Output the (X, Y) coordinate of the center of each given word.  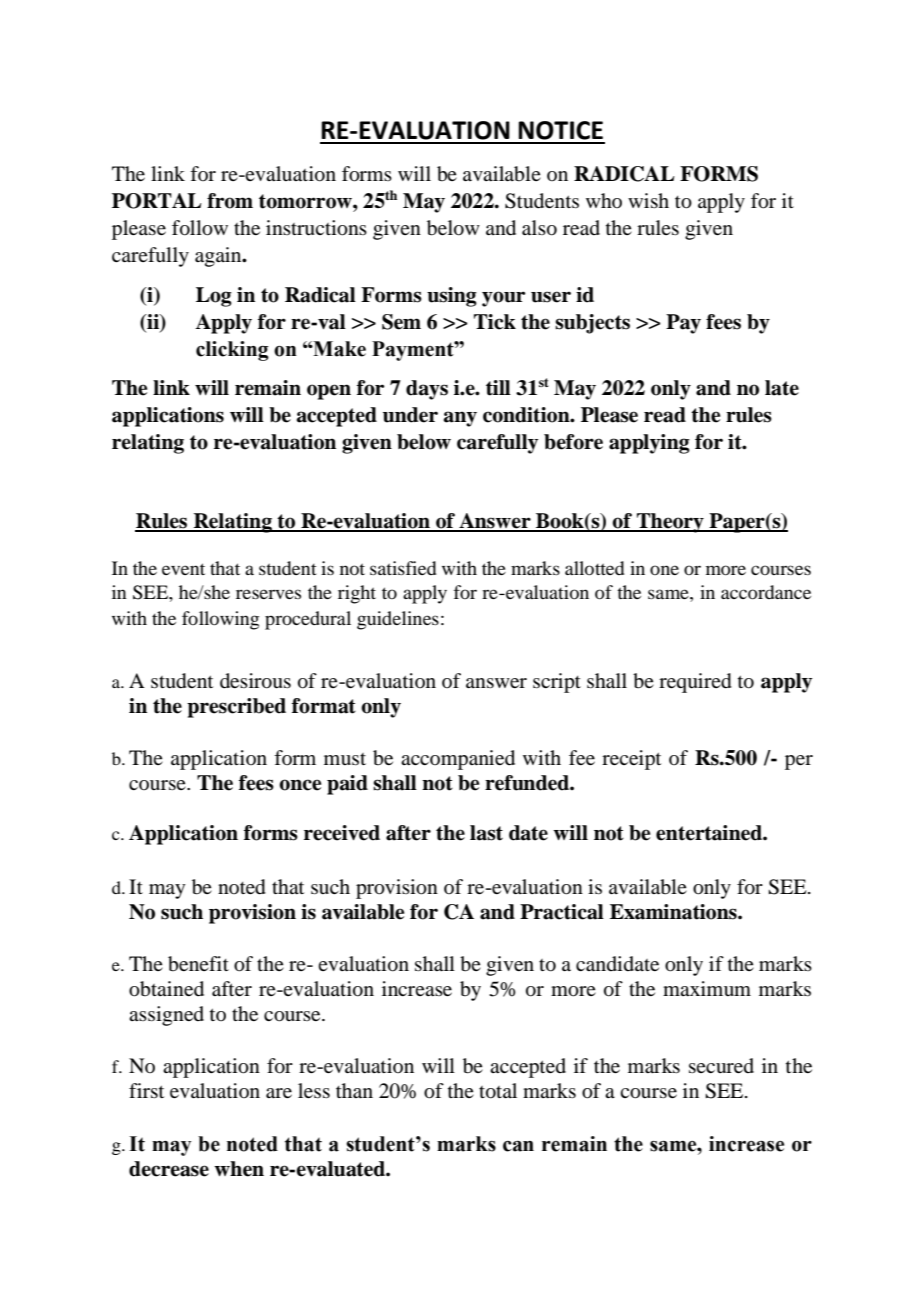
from (230, 201)
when (239, 1169)
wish (648, 200)
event (183, 569)
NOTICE (560, 130)
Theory (670, 523)
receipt (631, 760)
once (300, 785)
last (486, 833)
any (460, 419)
